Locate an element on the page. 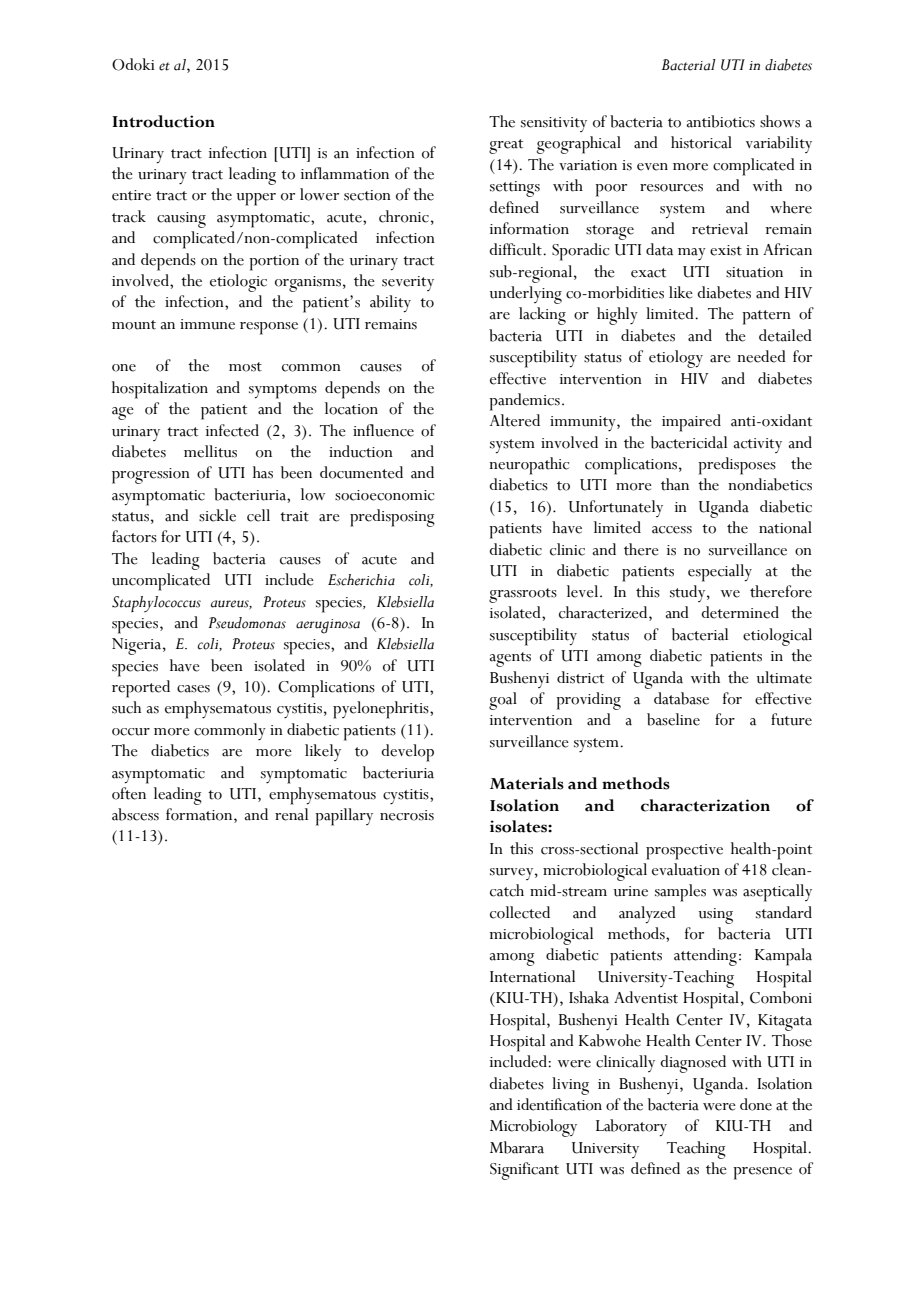 This page has height=1308, width=924. great is located at coordinates (506, 146).
